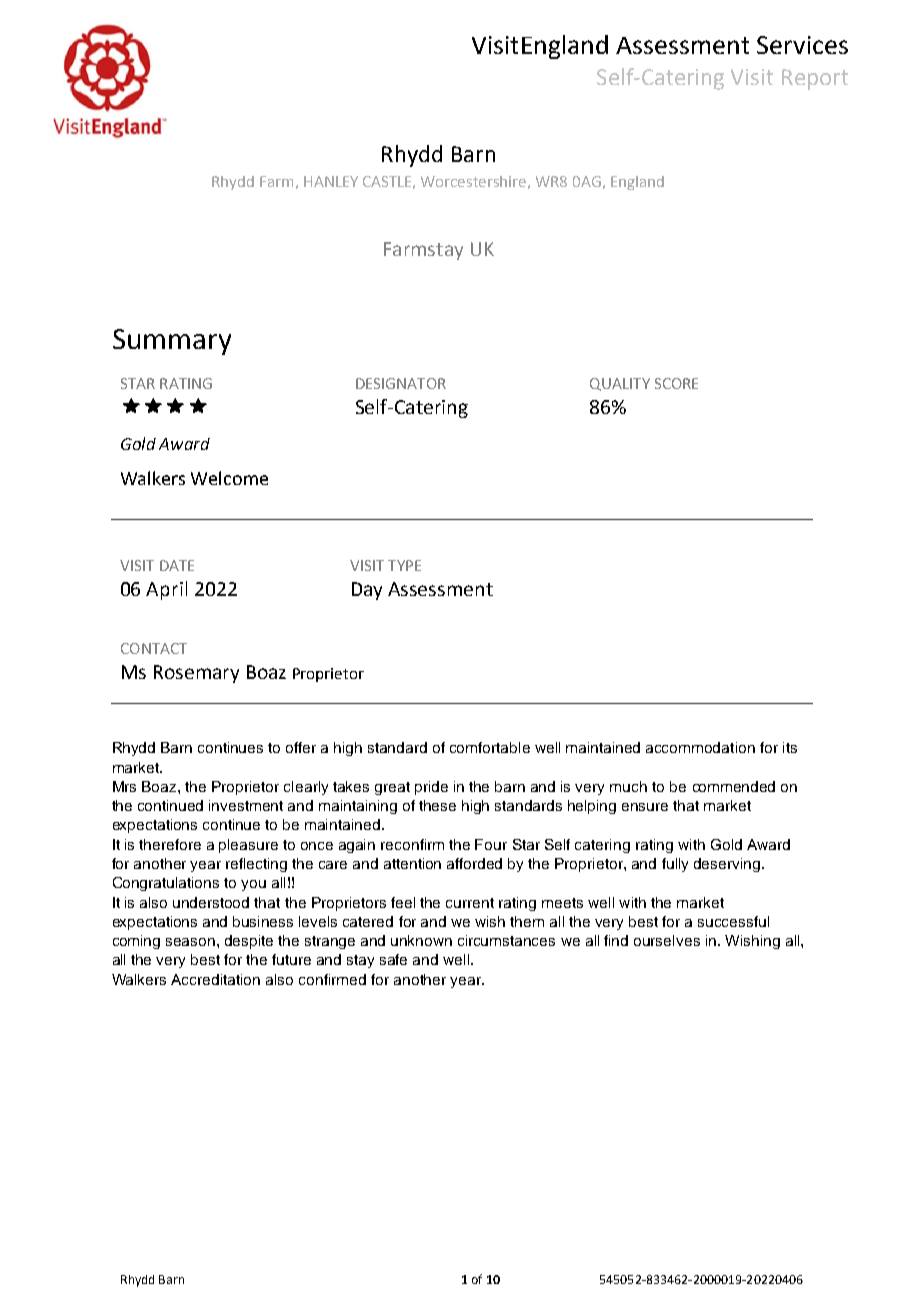 The image size is (924, 1308). I want to click on comfortable, so click(490, 747).
